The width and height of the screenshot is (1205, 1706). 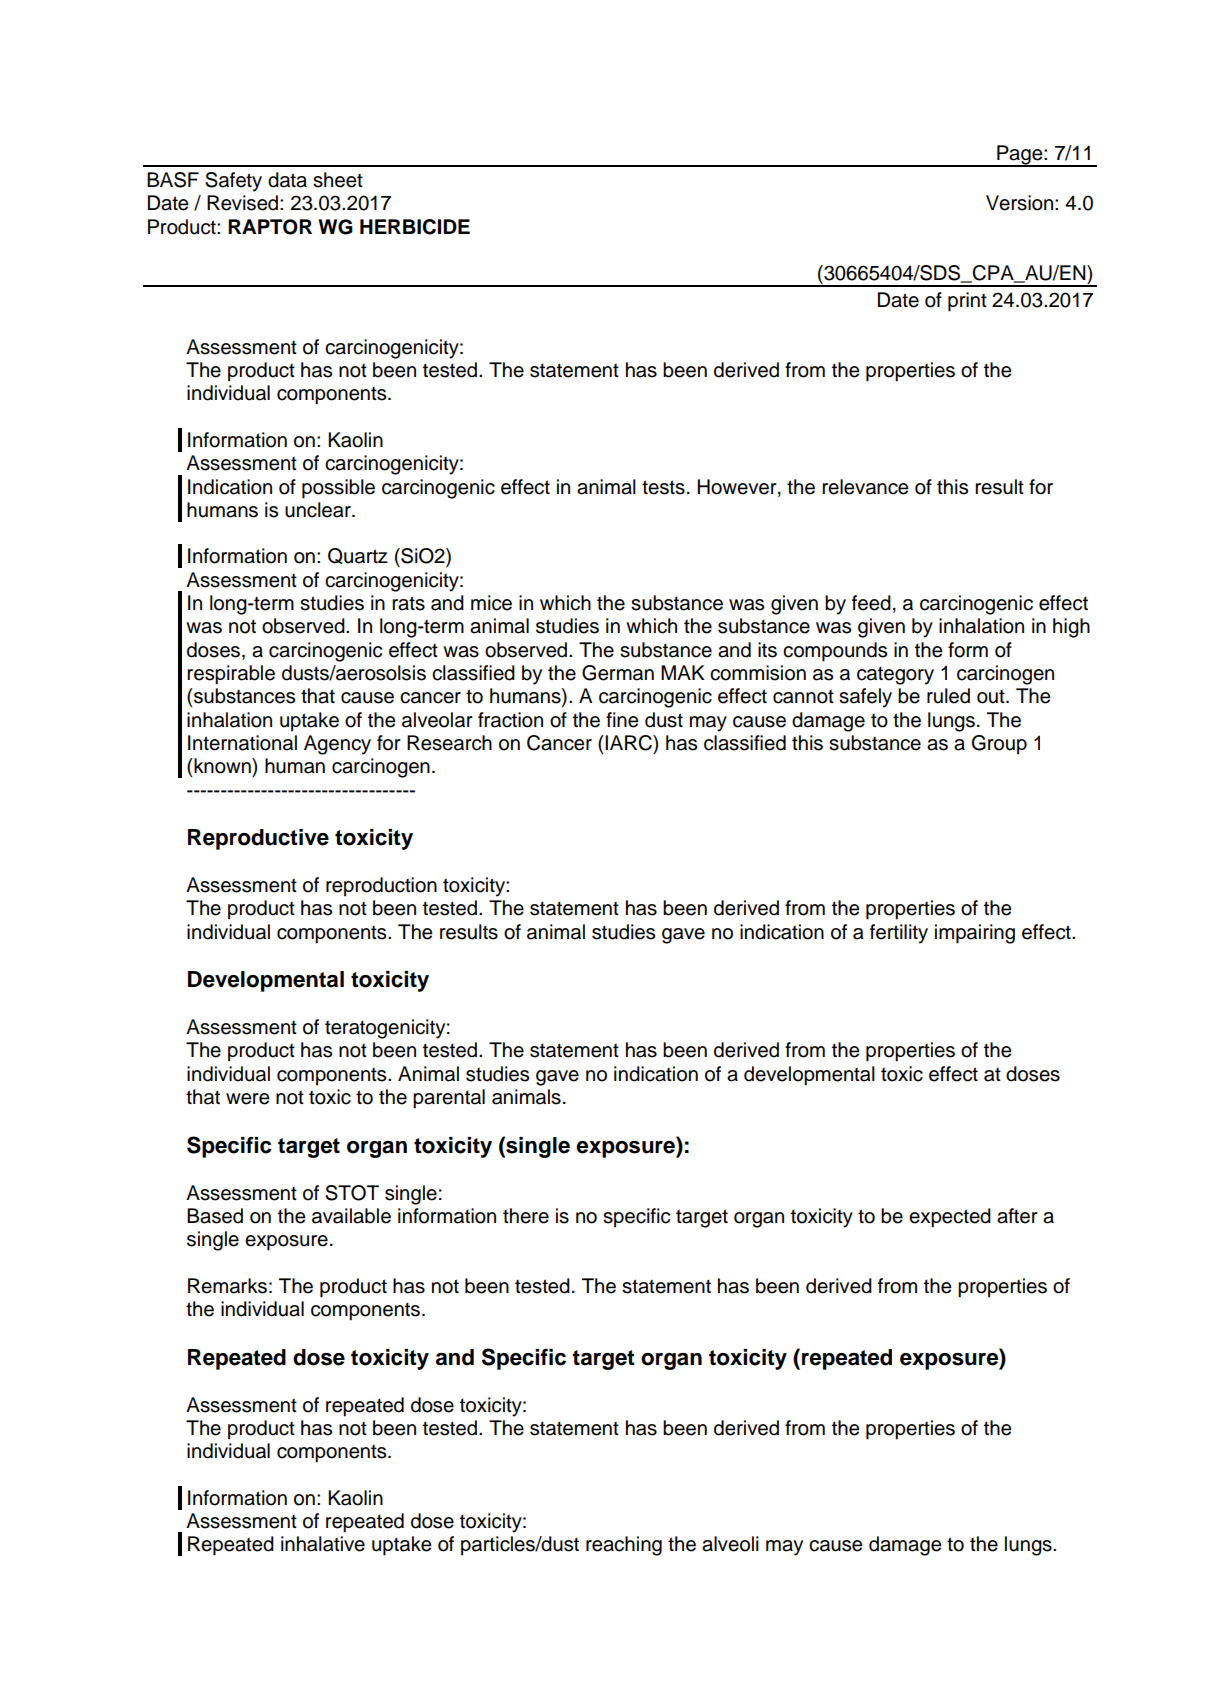 I want to click on Remarks, so click(x=227, y=1286).
